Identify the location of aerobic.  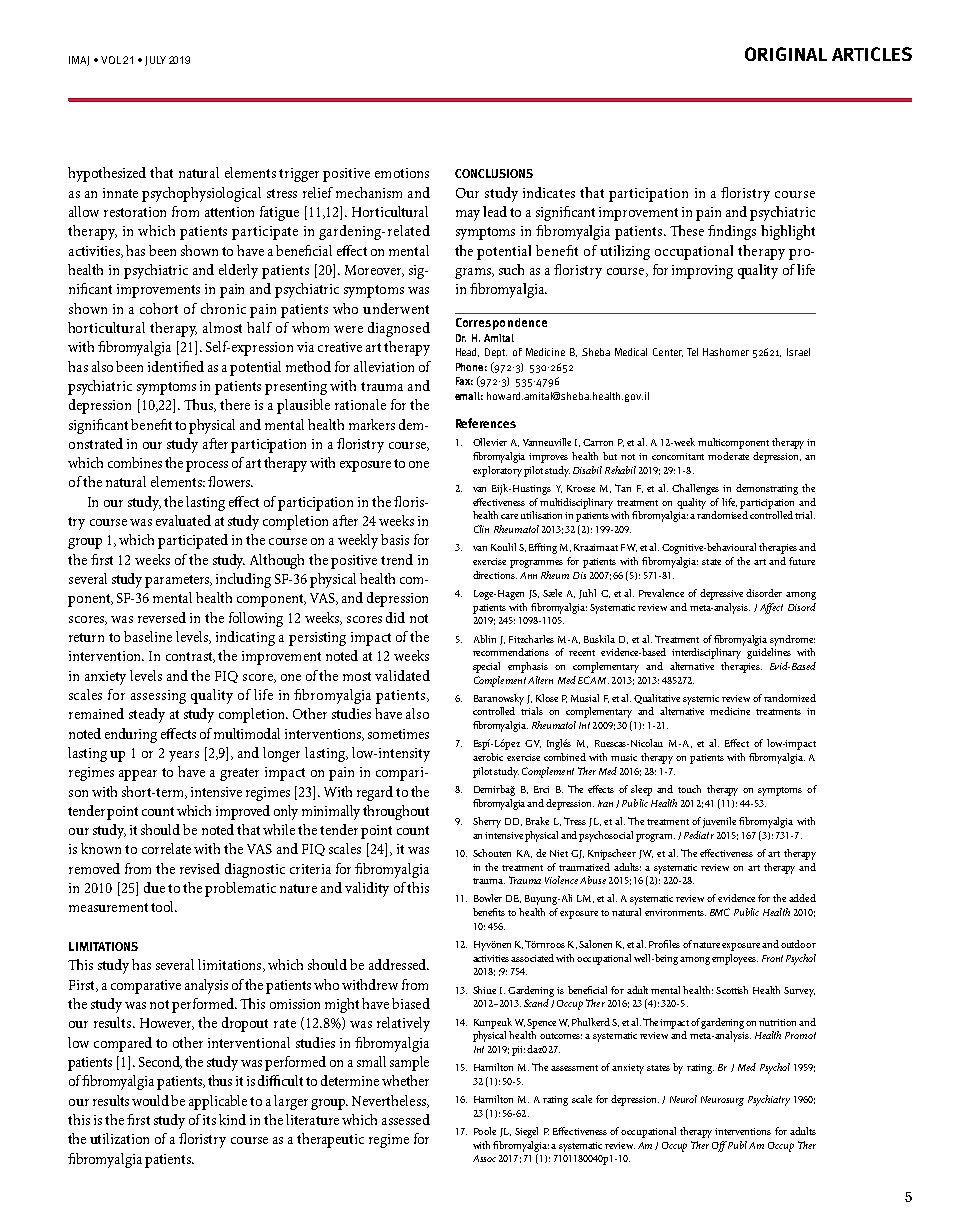
(488, 757).
